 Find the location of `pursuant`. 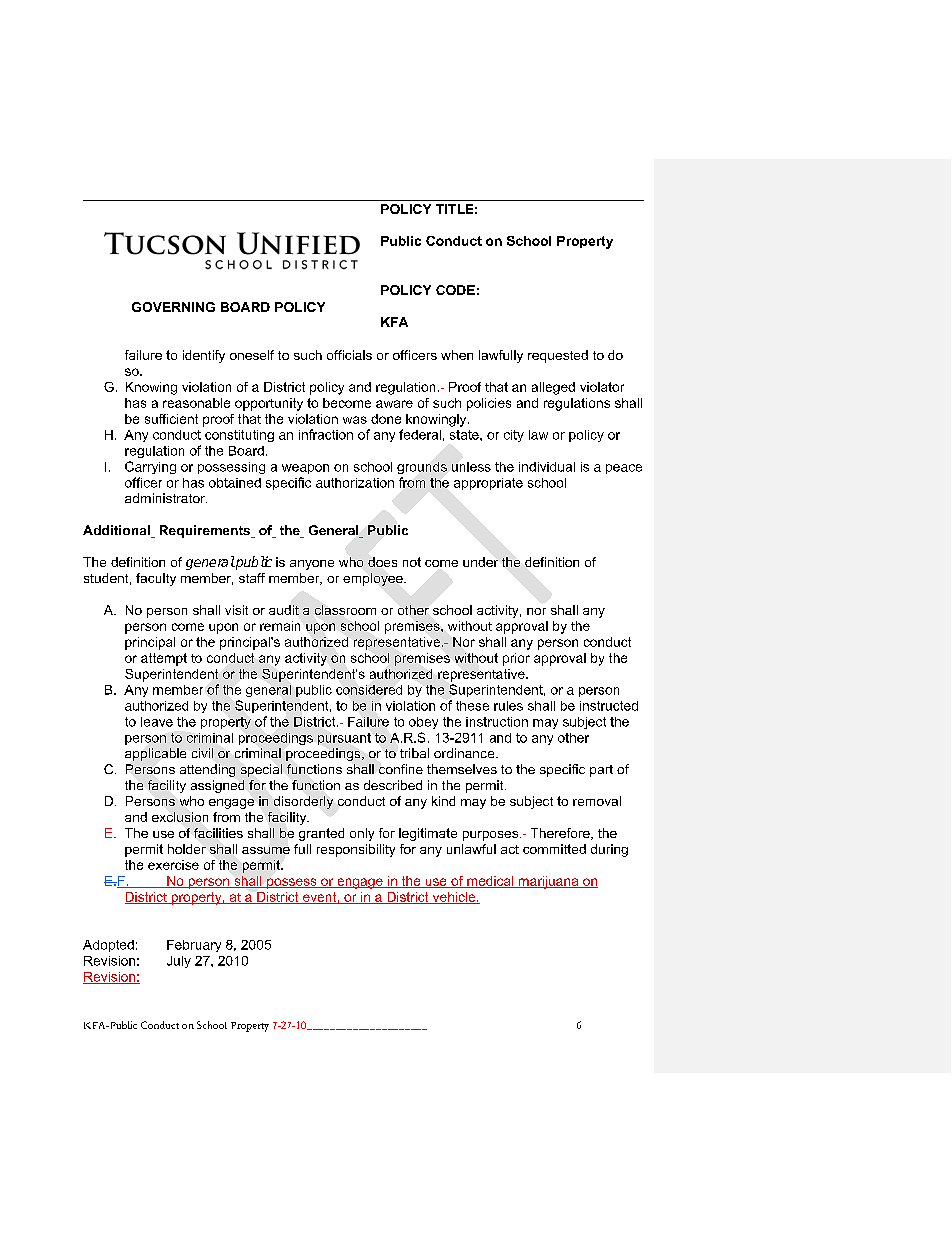

pursuant is located at coordinates (344, 739).
